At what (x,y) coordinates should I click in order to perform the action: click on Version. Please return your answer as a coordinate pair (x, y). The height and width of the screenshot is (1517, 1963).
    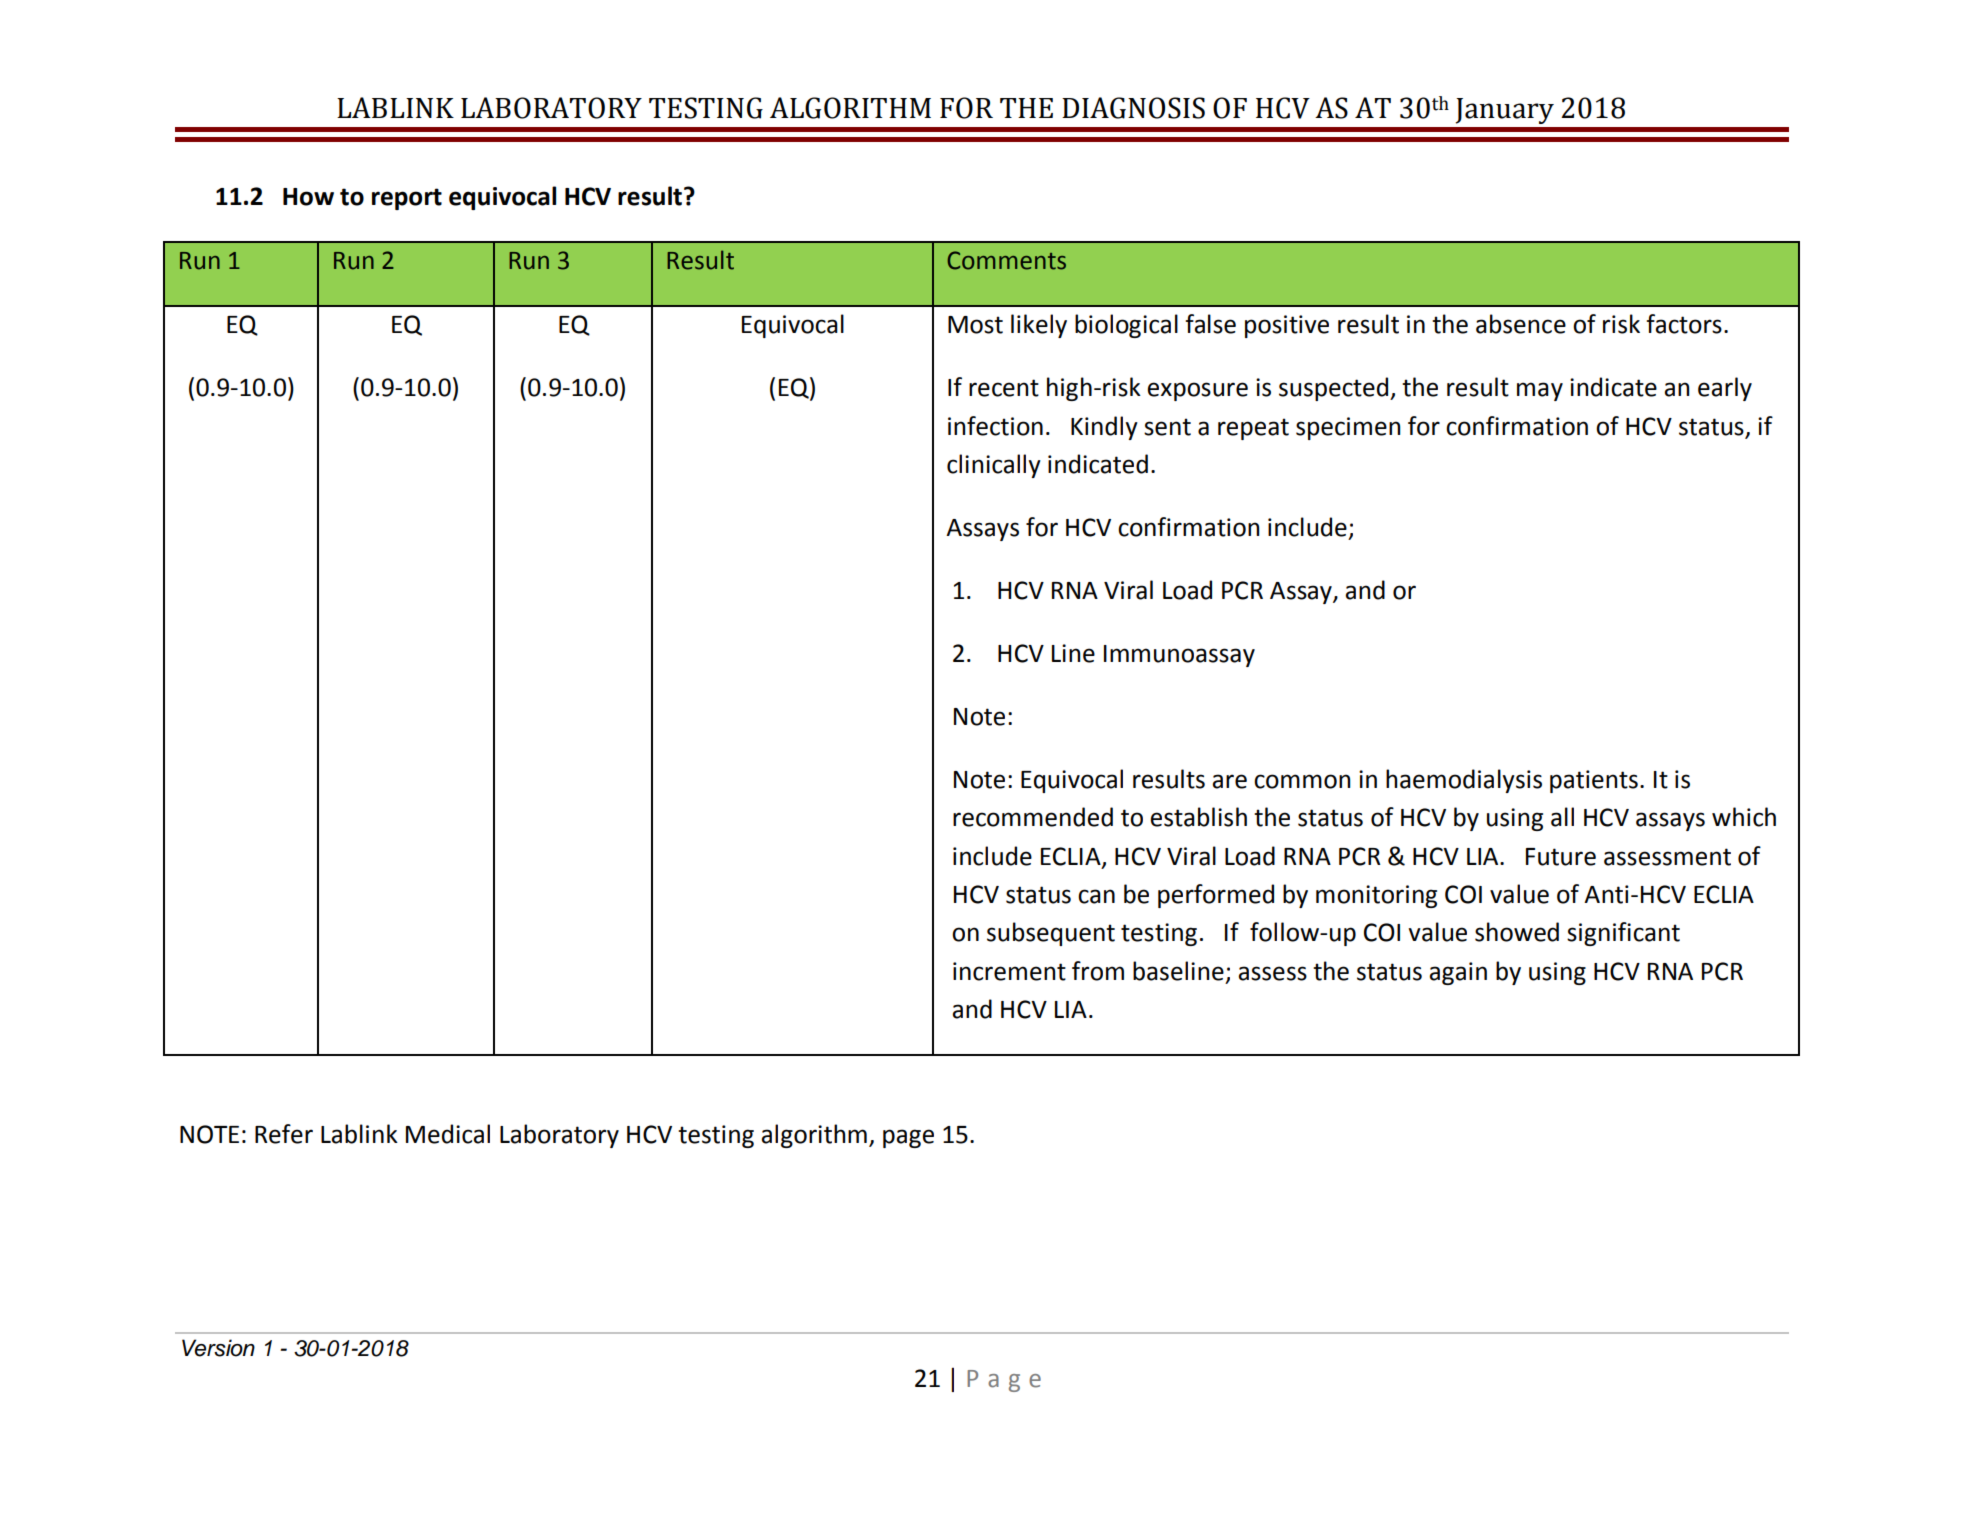
    Looking at the image, I should click on (218, 1348).
